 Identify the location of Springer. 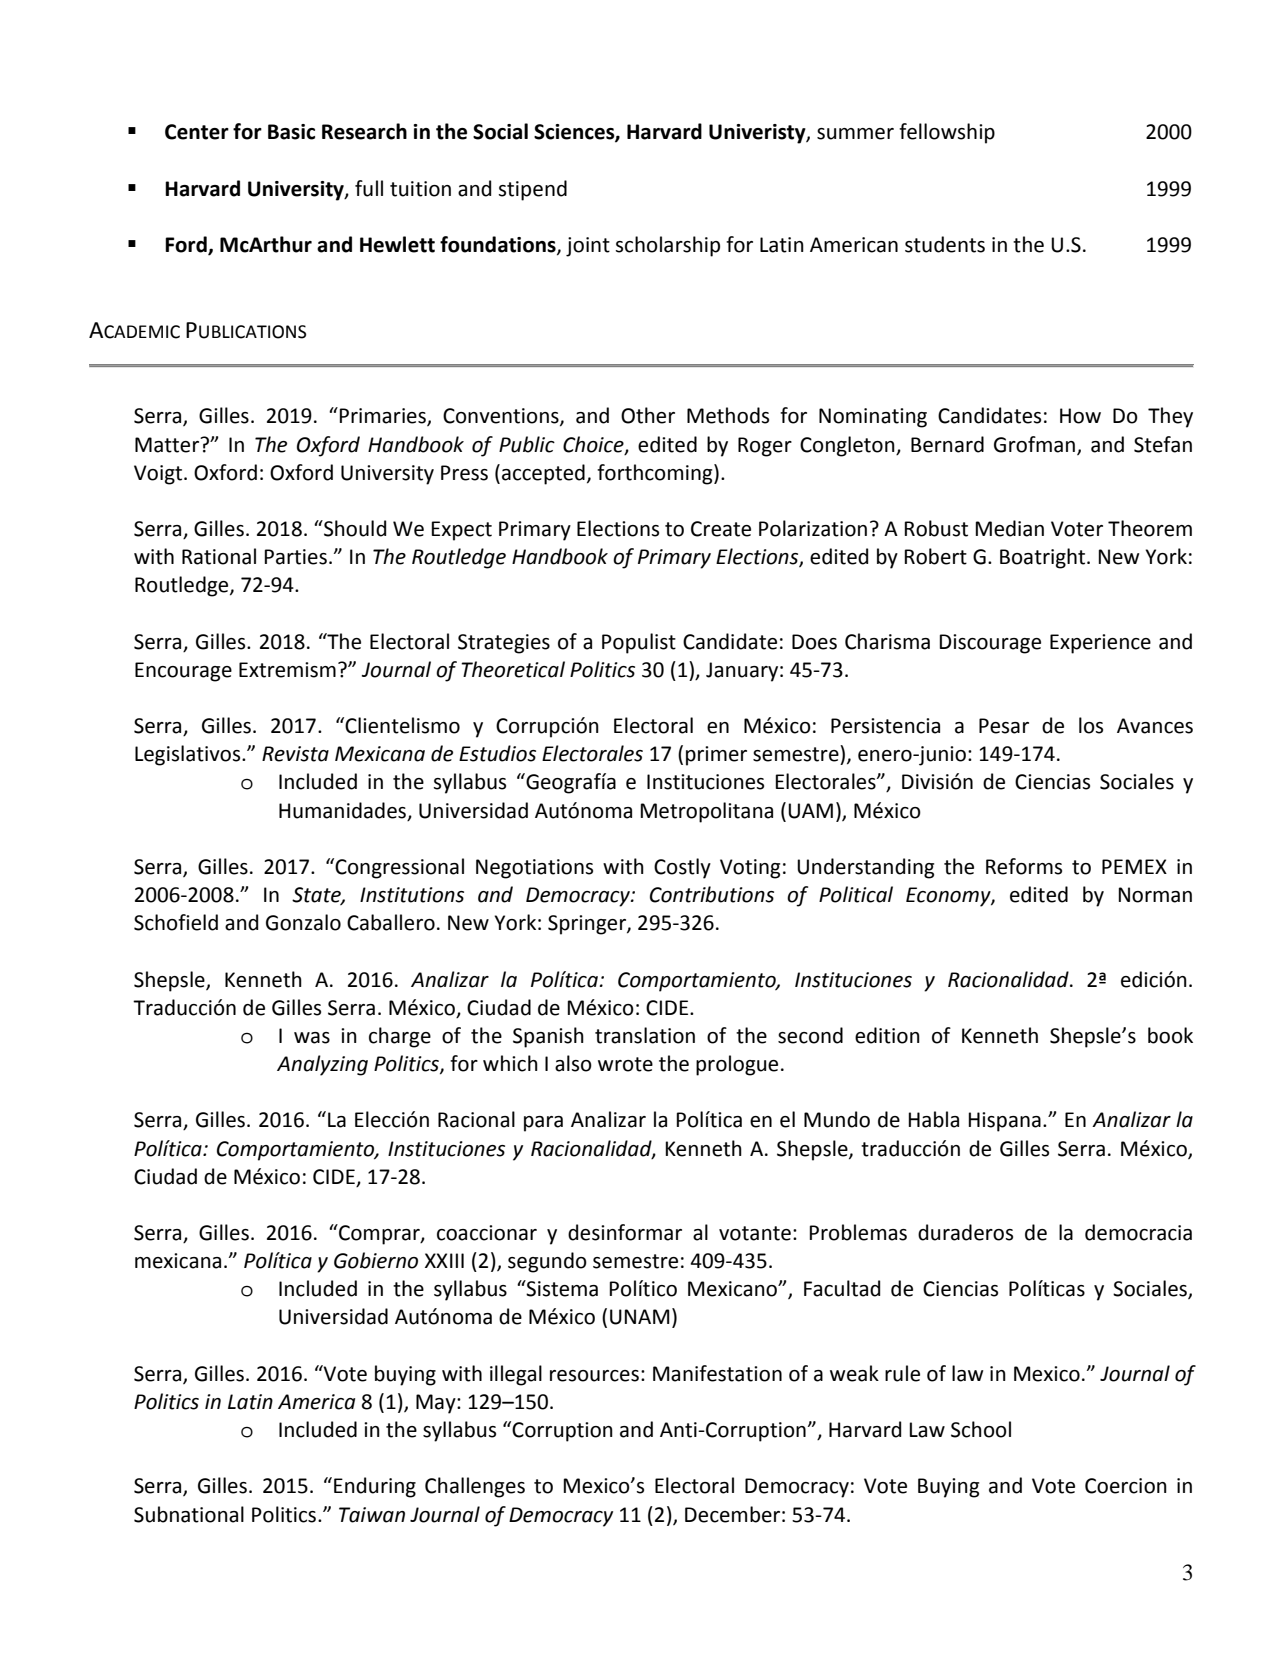
(588, 925).
